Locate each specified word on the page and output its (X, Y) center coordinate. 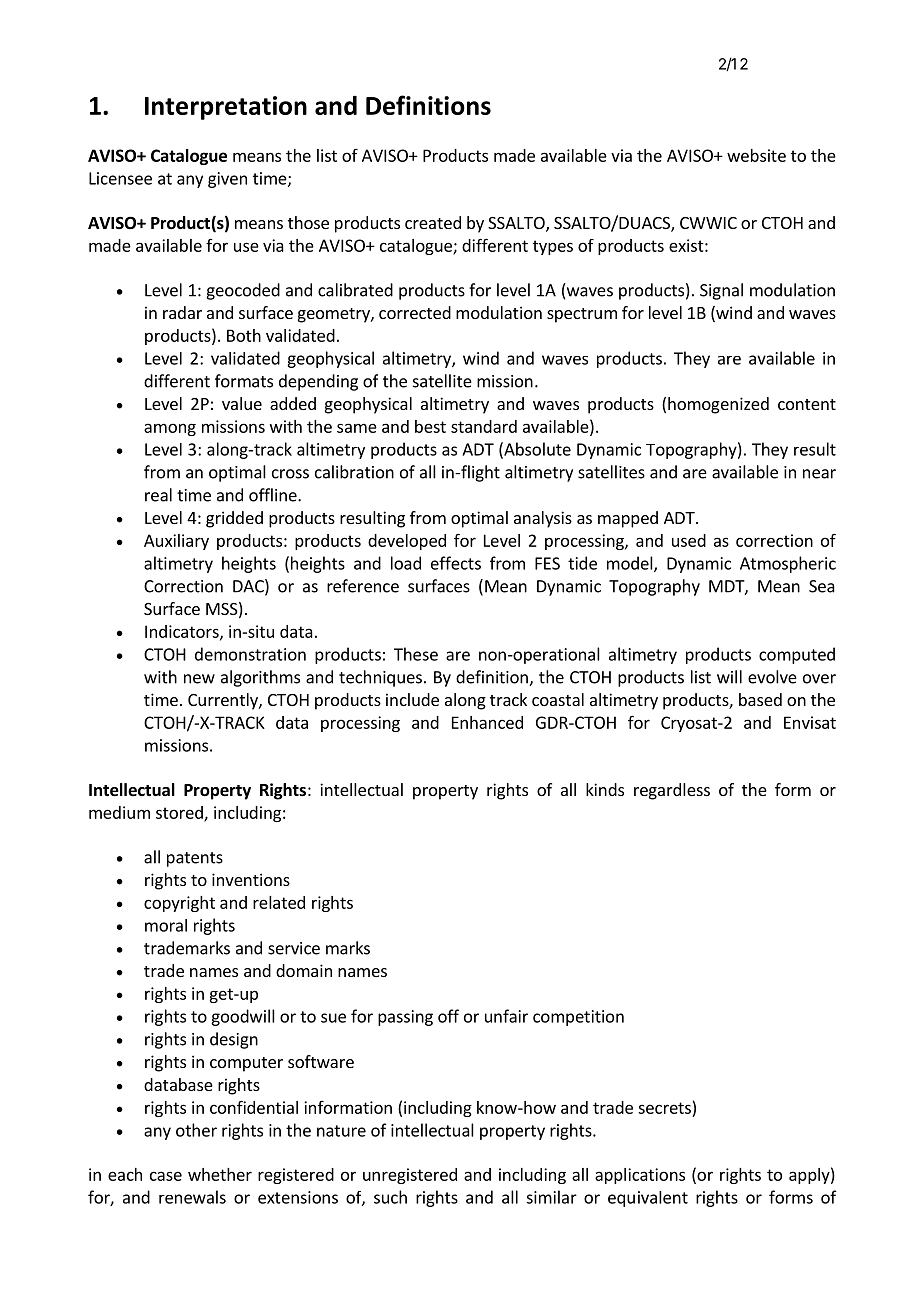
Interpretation (226, 108)
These (416, 654)
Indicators (183, 632)
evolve (772, 677)
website (756, 155)
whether (220, 1174)
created (433, 222)
